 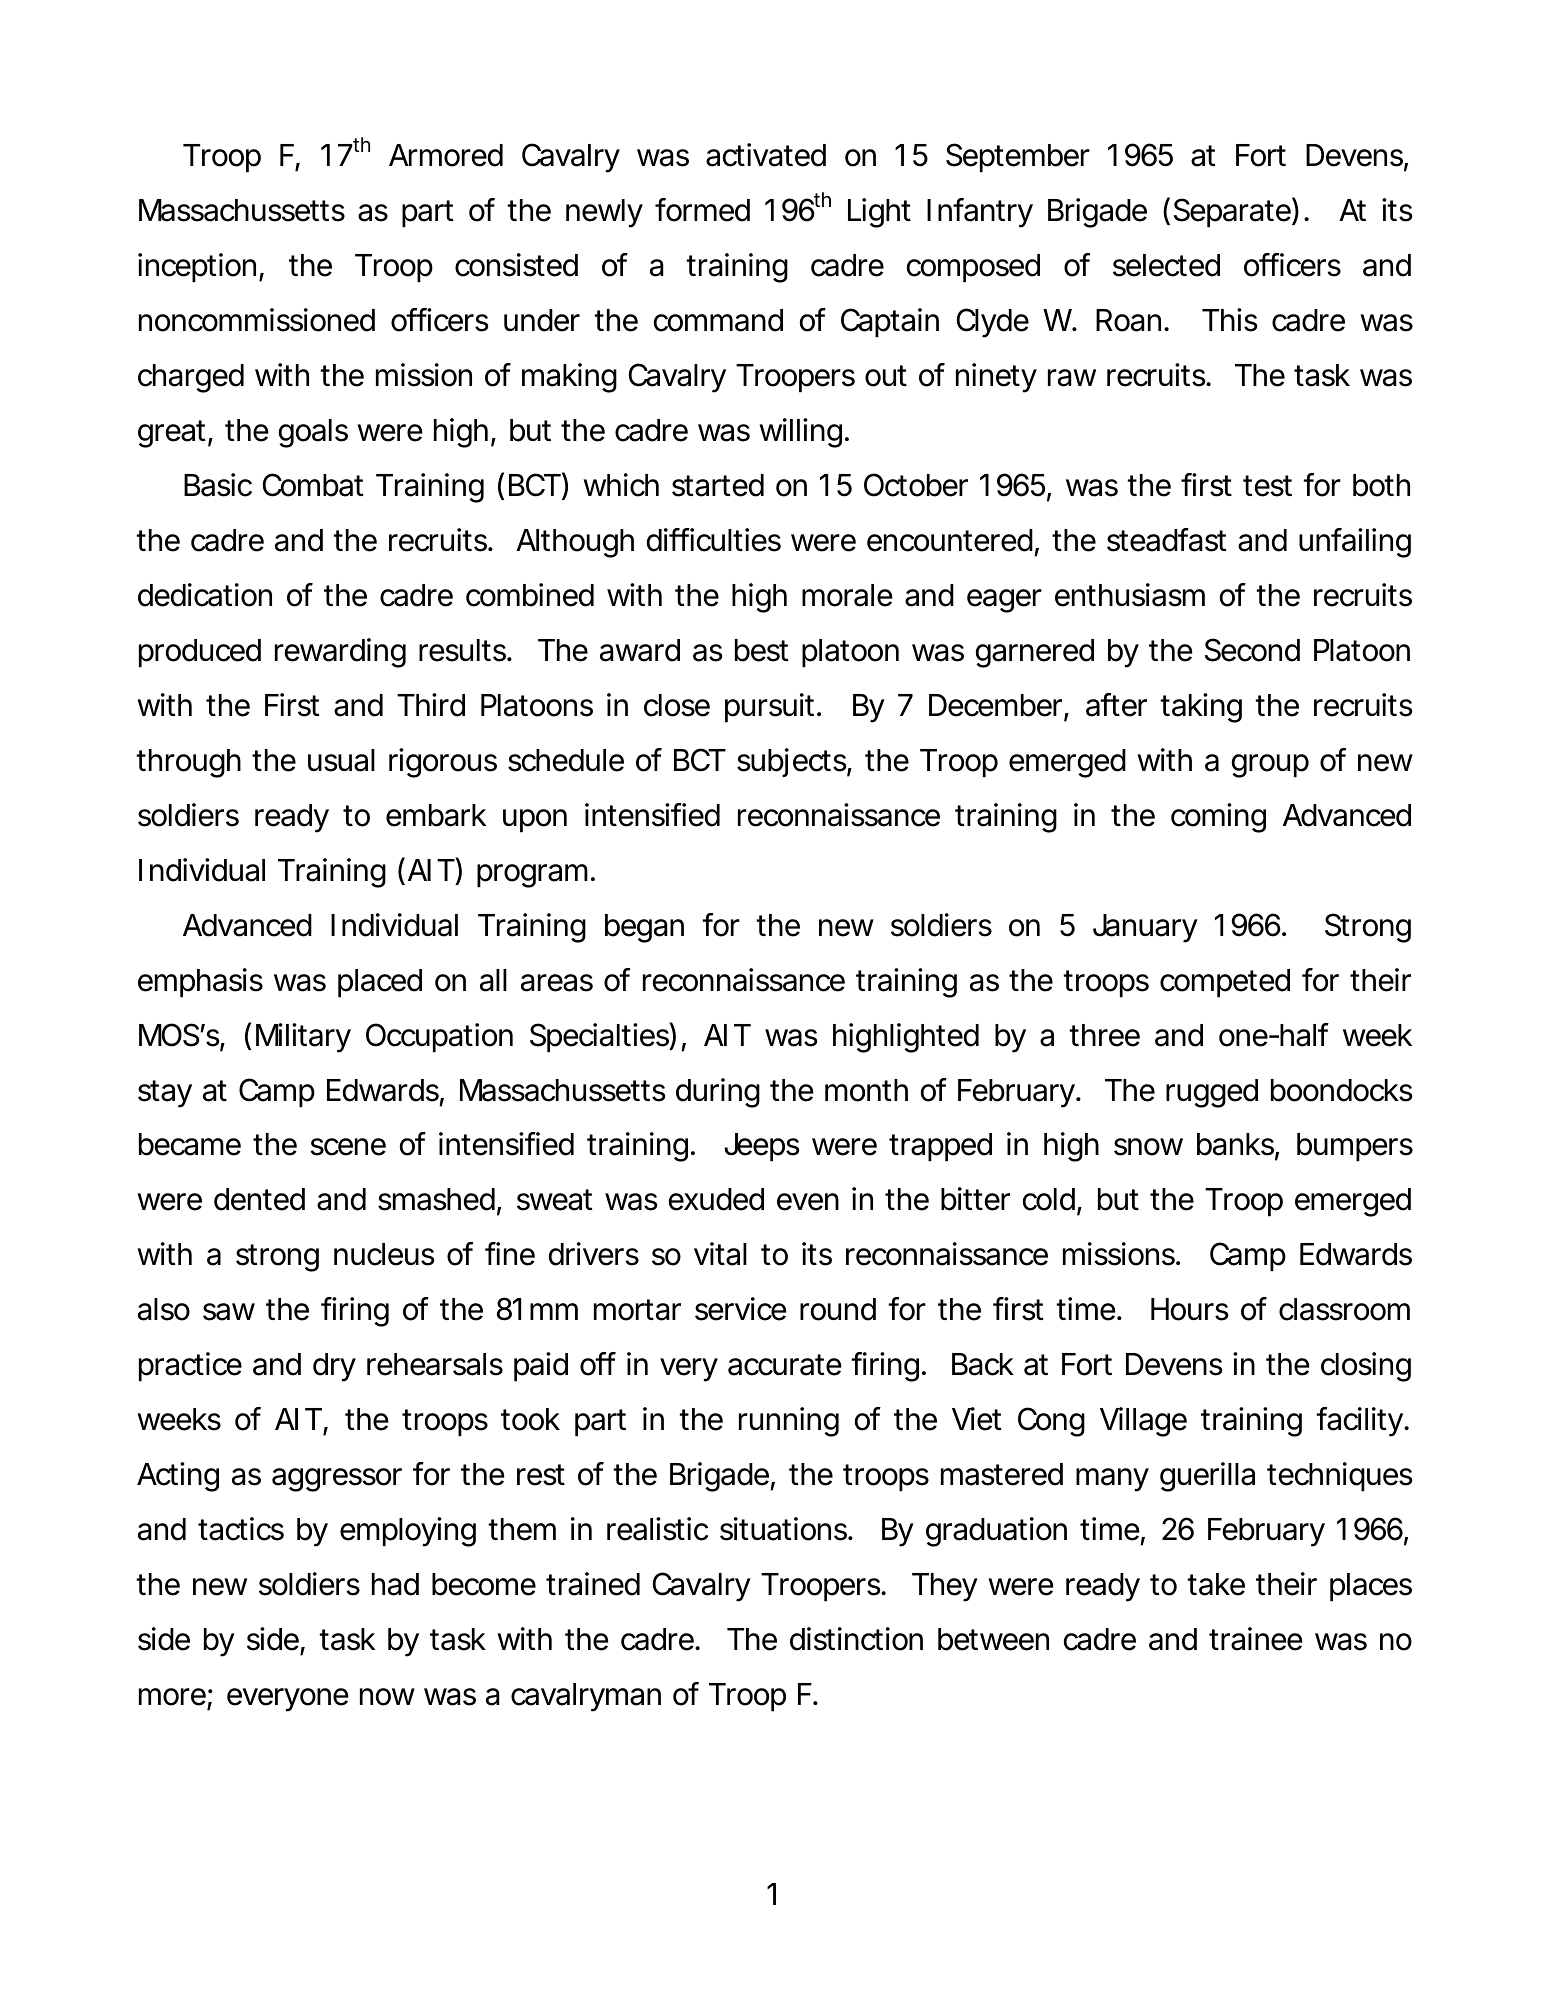 What do you see at coordinates (1232, 213) in the document?
I see `Separate` at bounding box center [1232, 213].
